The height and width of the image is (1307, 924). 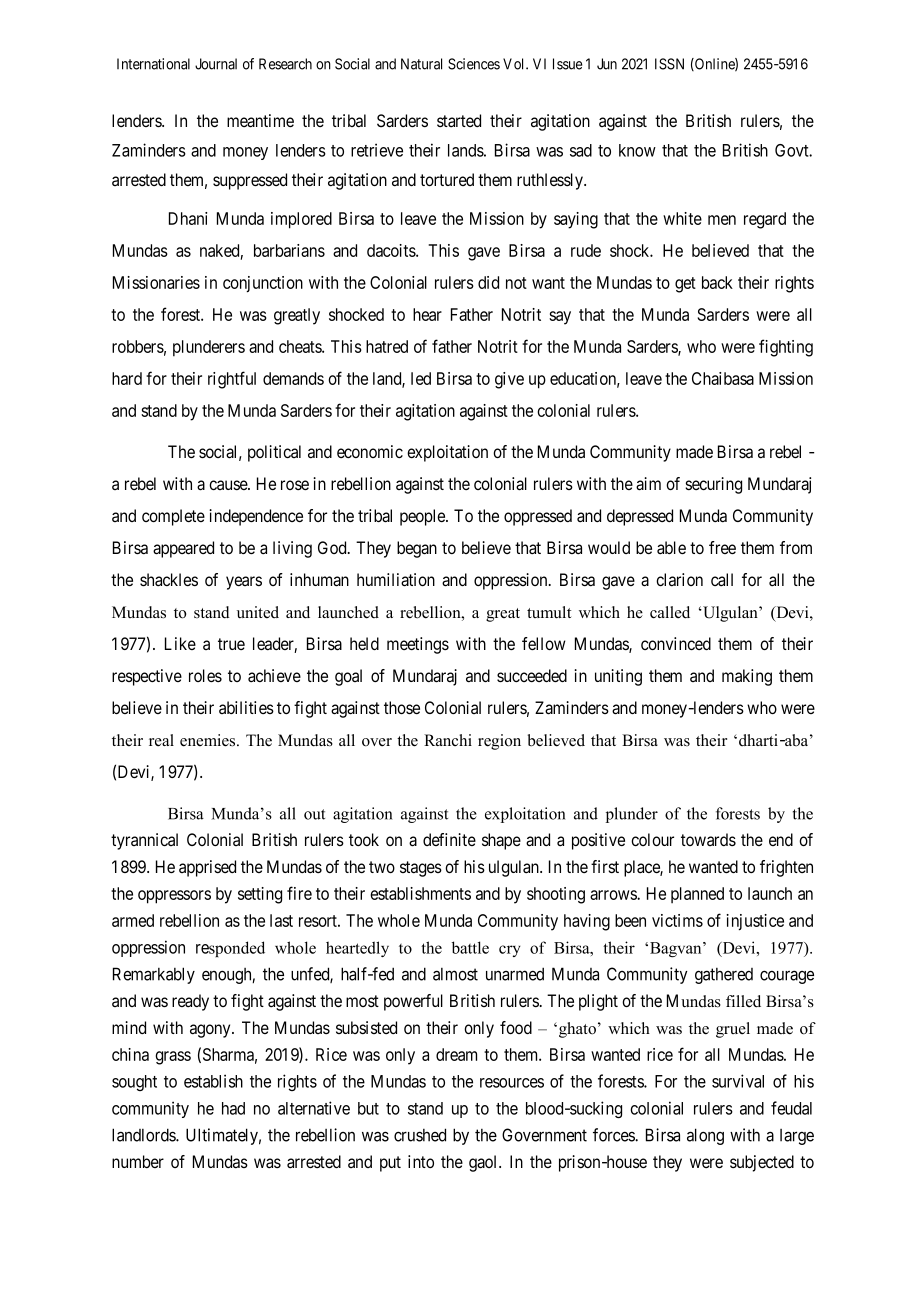 What do you see at coordinates (705, 1136) in the image?
I see `along` at bounding box center [705, 1136].
